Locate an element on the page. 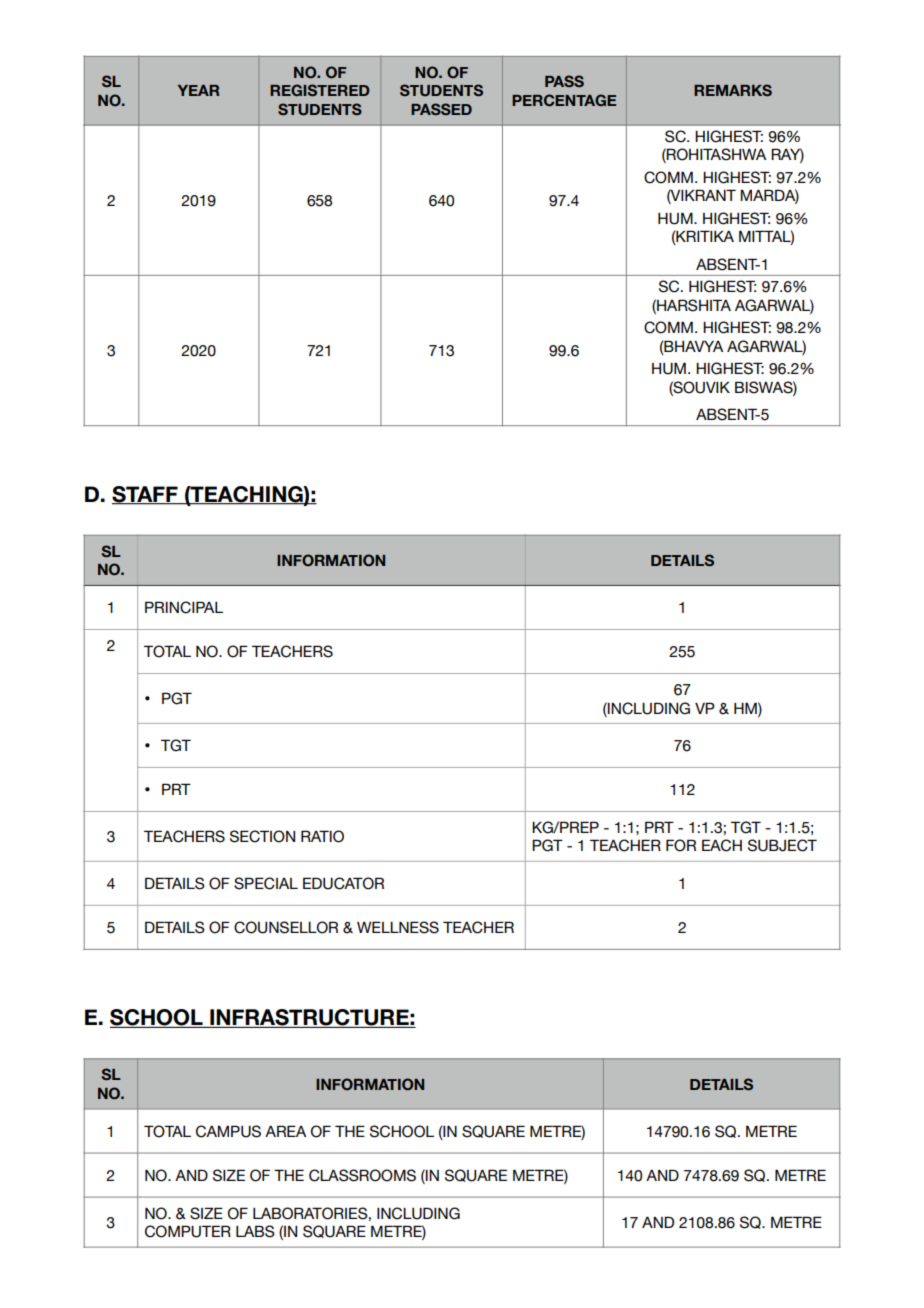 This document has width=924, height=1308. SECTION is located at coordinates (262, 836).
